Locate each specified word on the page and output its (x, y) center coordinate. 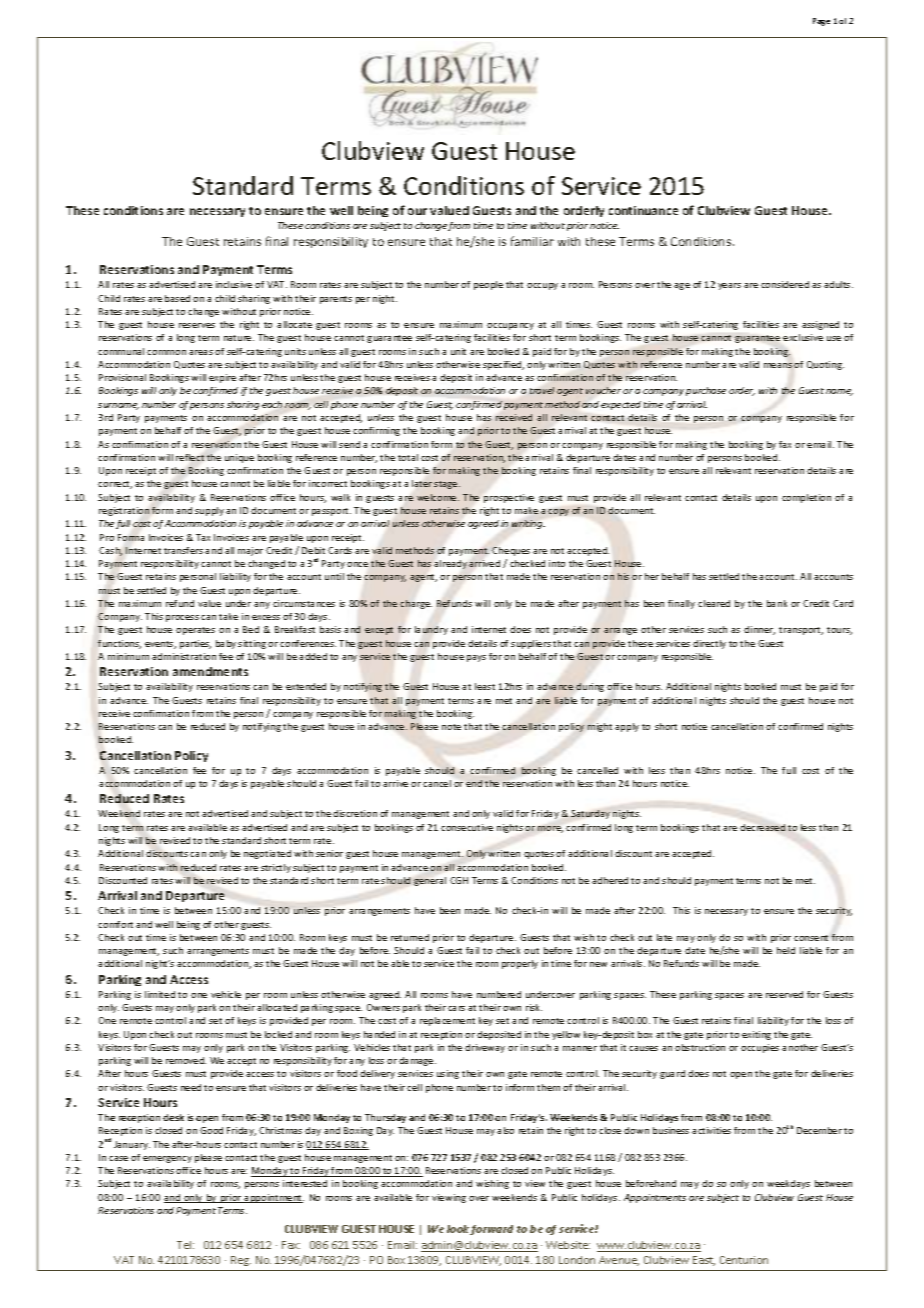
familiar (532, 241)
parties (195, 644)
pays (476, 658)
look (459, 1230)
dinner (759, 630)
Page (821, 22)
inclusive (234, 284)
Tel (185, 1245)
